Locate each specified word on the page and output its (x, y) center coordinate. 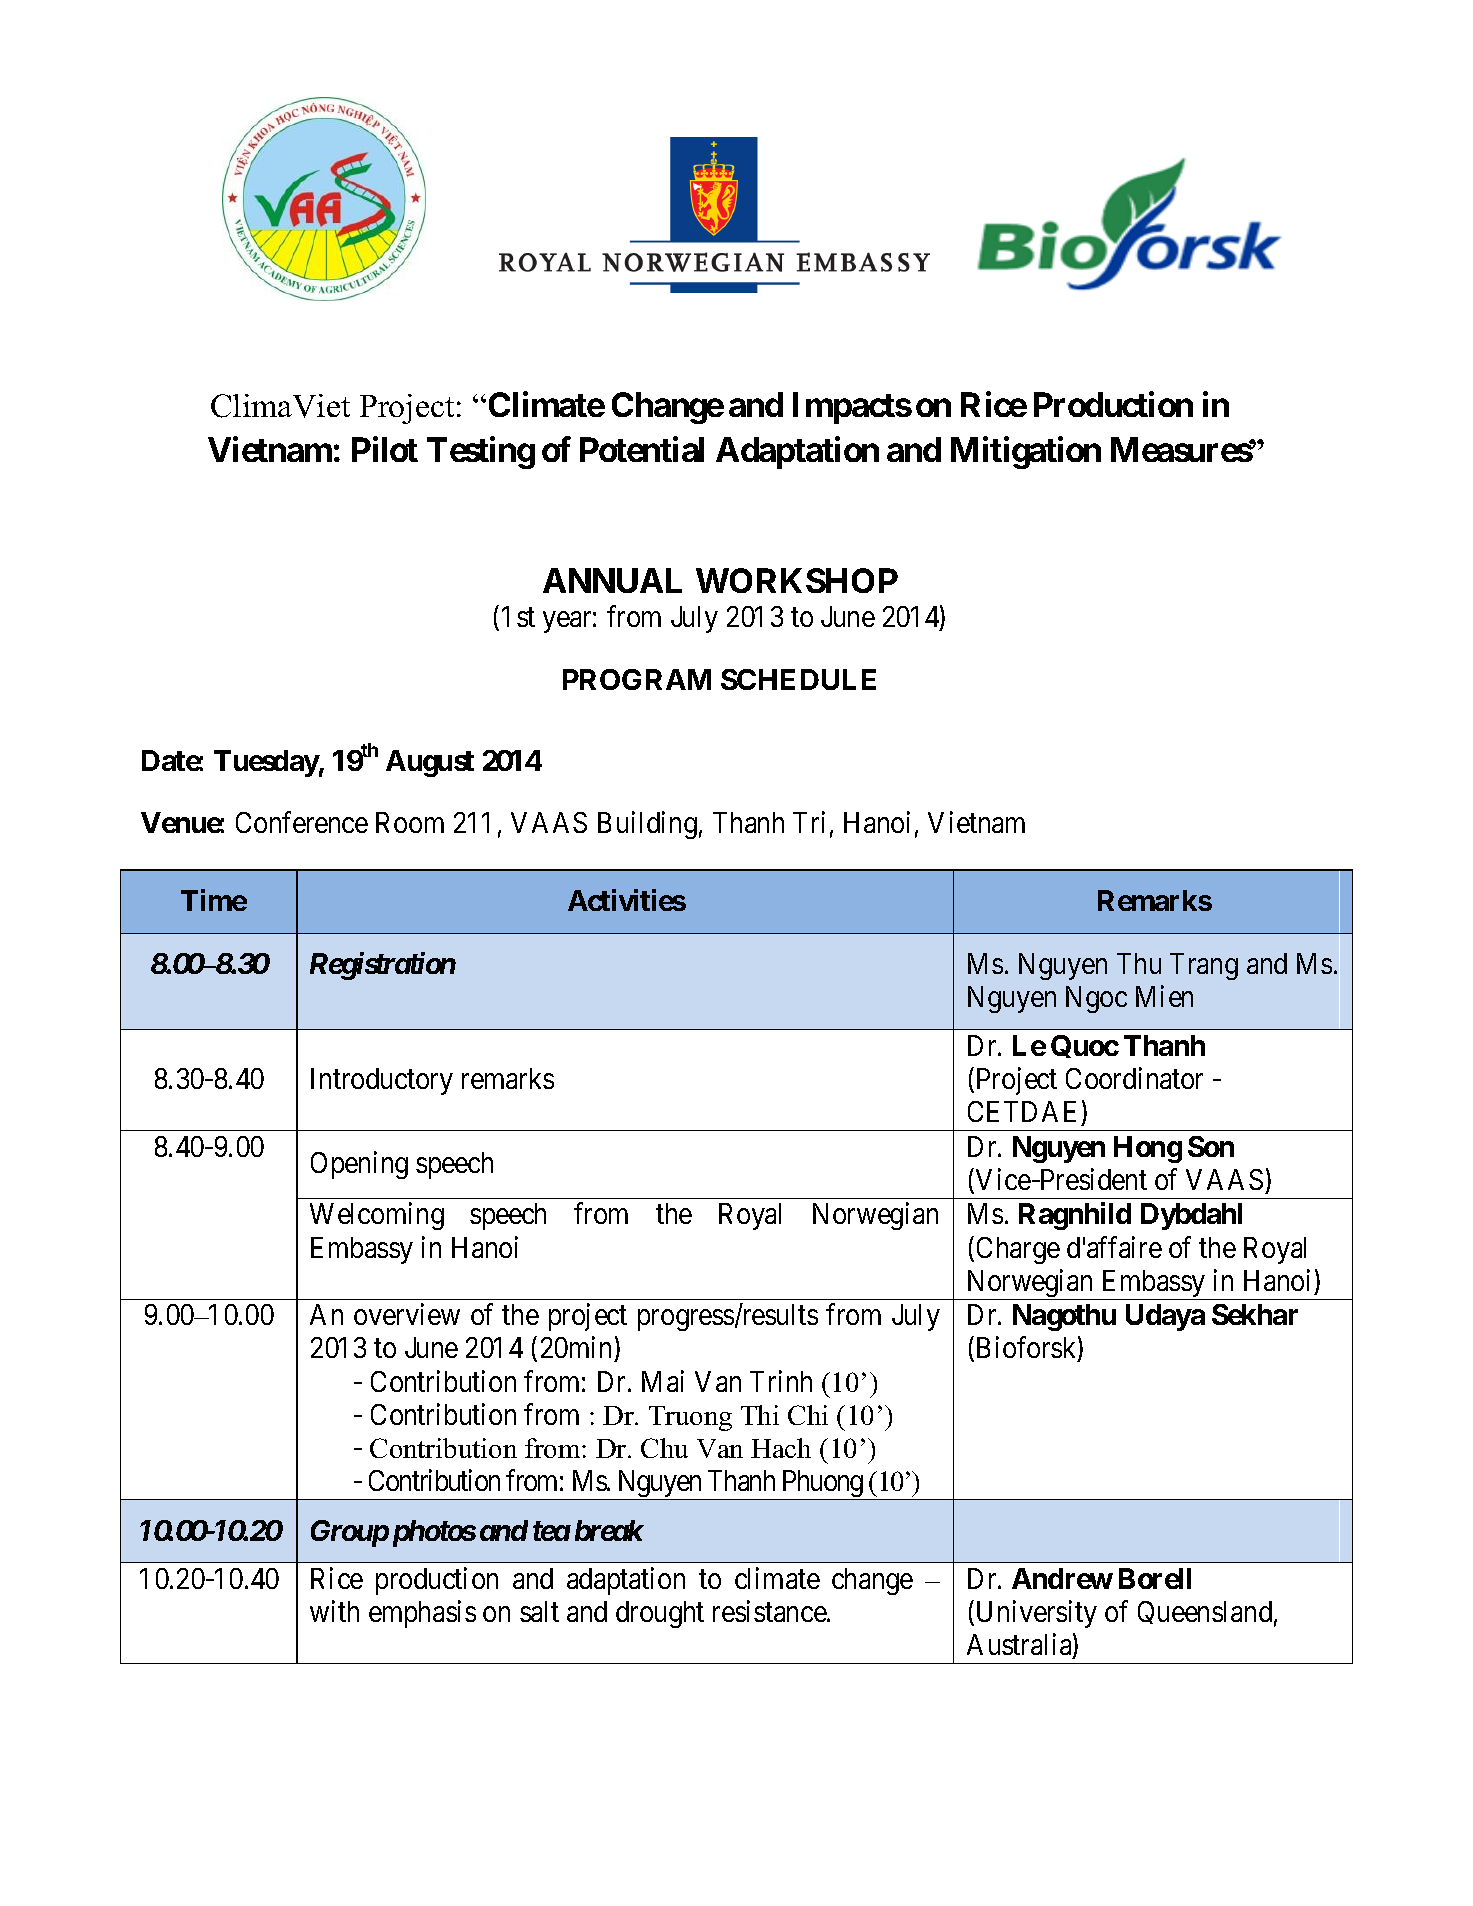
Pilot (385, 449)
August (430, 763)
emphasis (422, 1614)
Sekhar (1255, 1314)
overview (407, 1314)
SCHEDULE (798, 679)
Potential (642, 449)
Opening (359, 1165)
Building (647, 825)
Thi (760, 1415)
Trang (1204, 966)
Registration (383, 966)
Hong (1148, 1149)
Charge (1018, 1250)
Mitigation (1026, 453)
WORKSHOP (797, 580)
